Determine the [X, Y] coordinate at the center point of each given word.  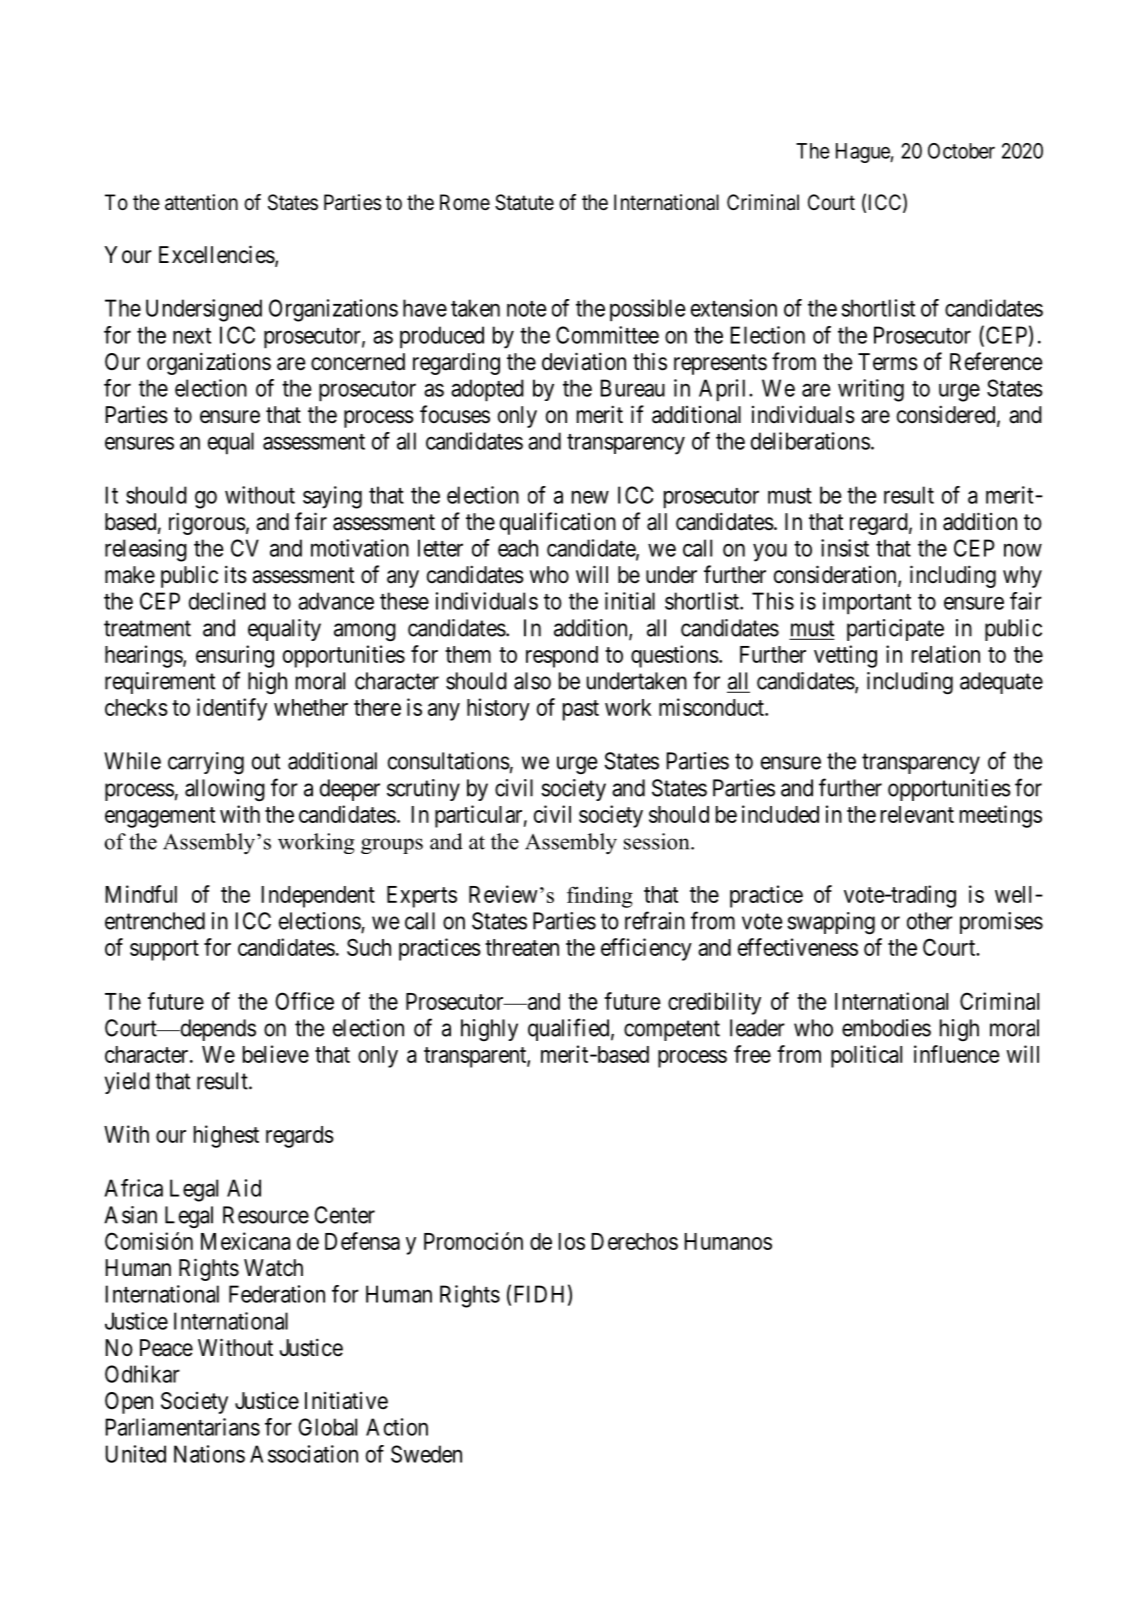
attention [201, 202]
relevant [917, 814]
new [590, 497]
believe [276, 1054]
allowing [225, 790]
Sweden [426, 1454]
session [658, 841]
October [961, 151]
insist [845, 548]
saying [332, 497]
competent [672, 1030]
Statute [524, 202]
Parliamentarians [182, 1427]
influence [957, 1054]
